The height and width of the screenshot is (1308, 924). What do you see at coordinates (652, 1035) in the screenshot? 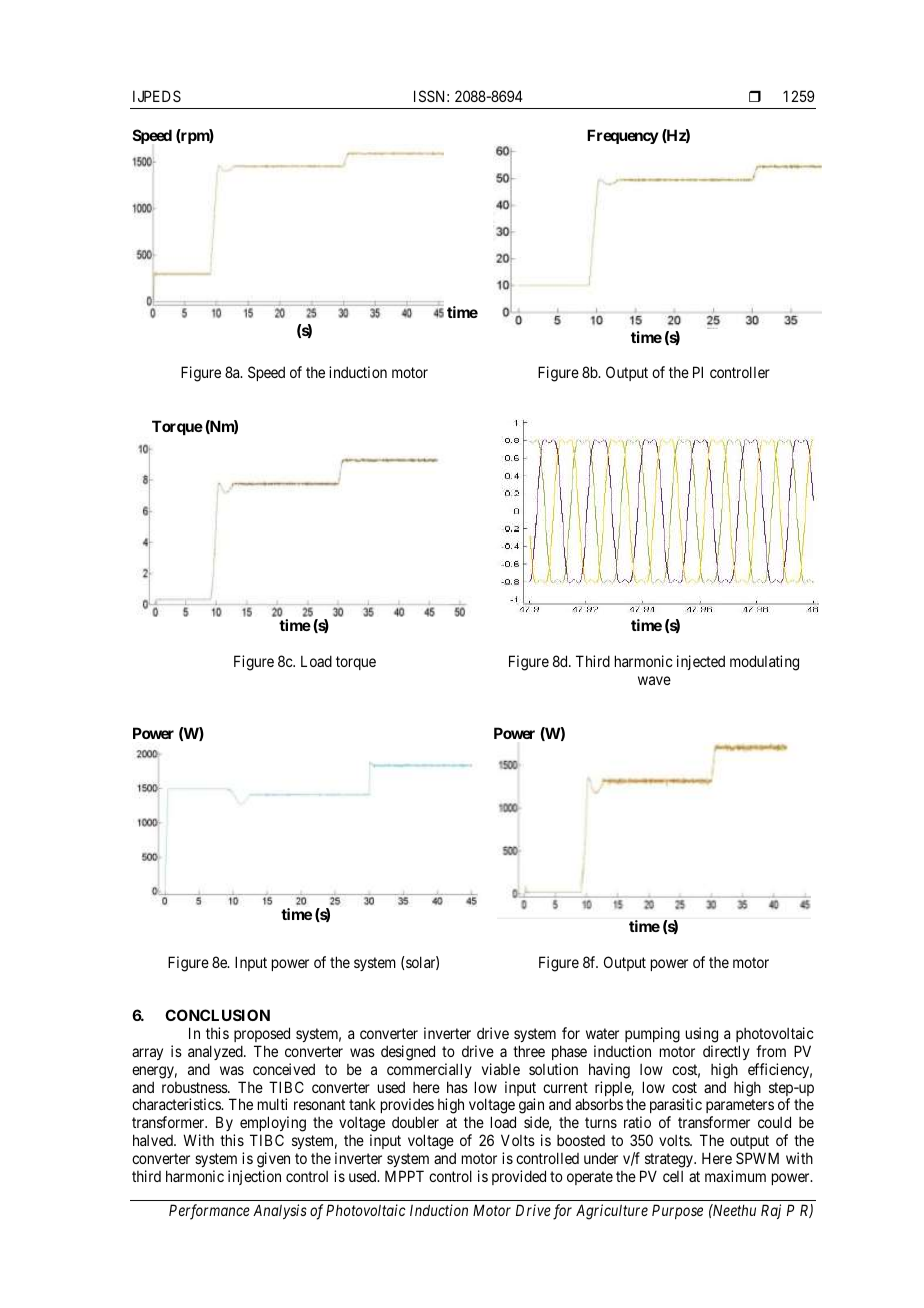
I see `pumping` at bounding box center [652, 1035].
